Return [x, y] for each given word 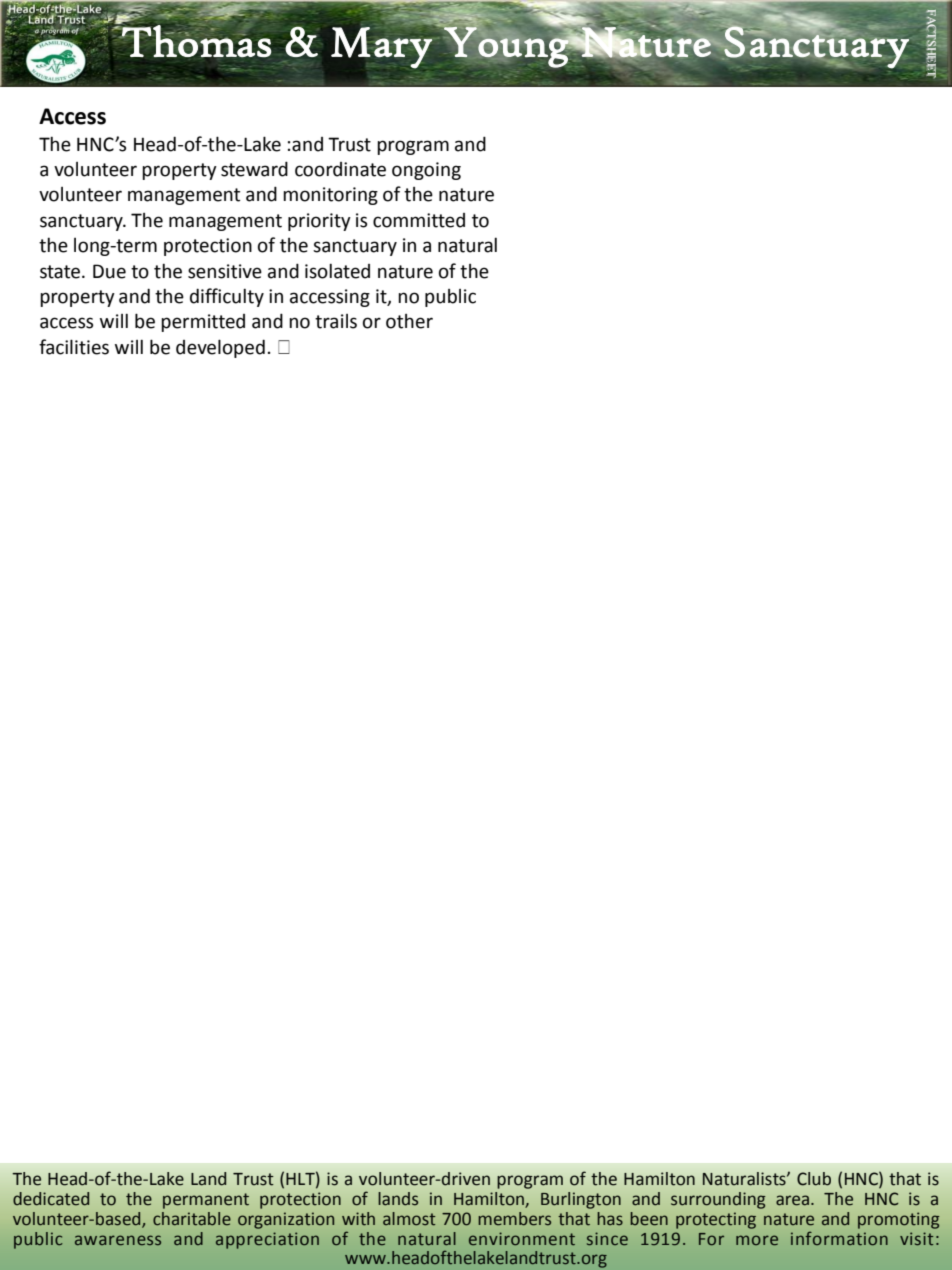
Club [814, 1179]
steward [254, 169]
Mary [382, 47]
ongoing [426, 171]
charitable [192, 1219]
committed [419, 220]
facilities [74, 347]
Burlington [581, 1200]
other [409, 321]
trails [336, 321]
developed [220, 348]
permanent [206, 1201]
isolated [337, 271]
